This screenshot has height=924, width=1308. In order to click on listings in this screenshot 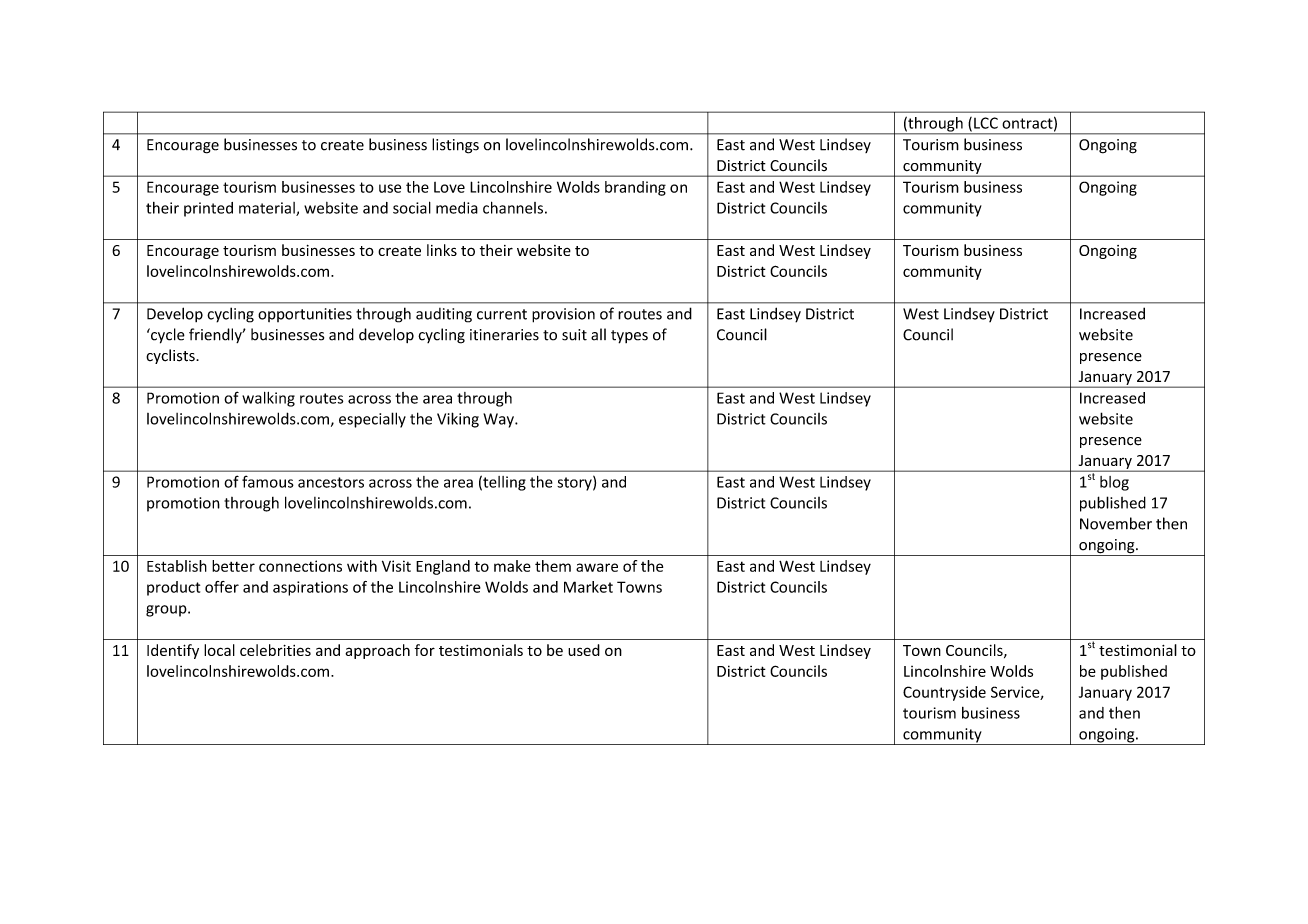, I will do `click(455, 146)`.
